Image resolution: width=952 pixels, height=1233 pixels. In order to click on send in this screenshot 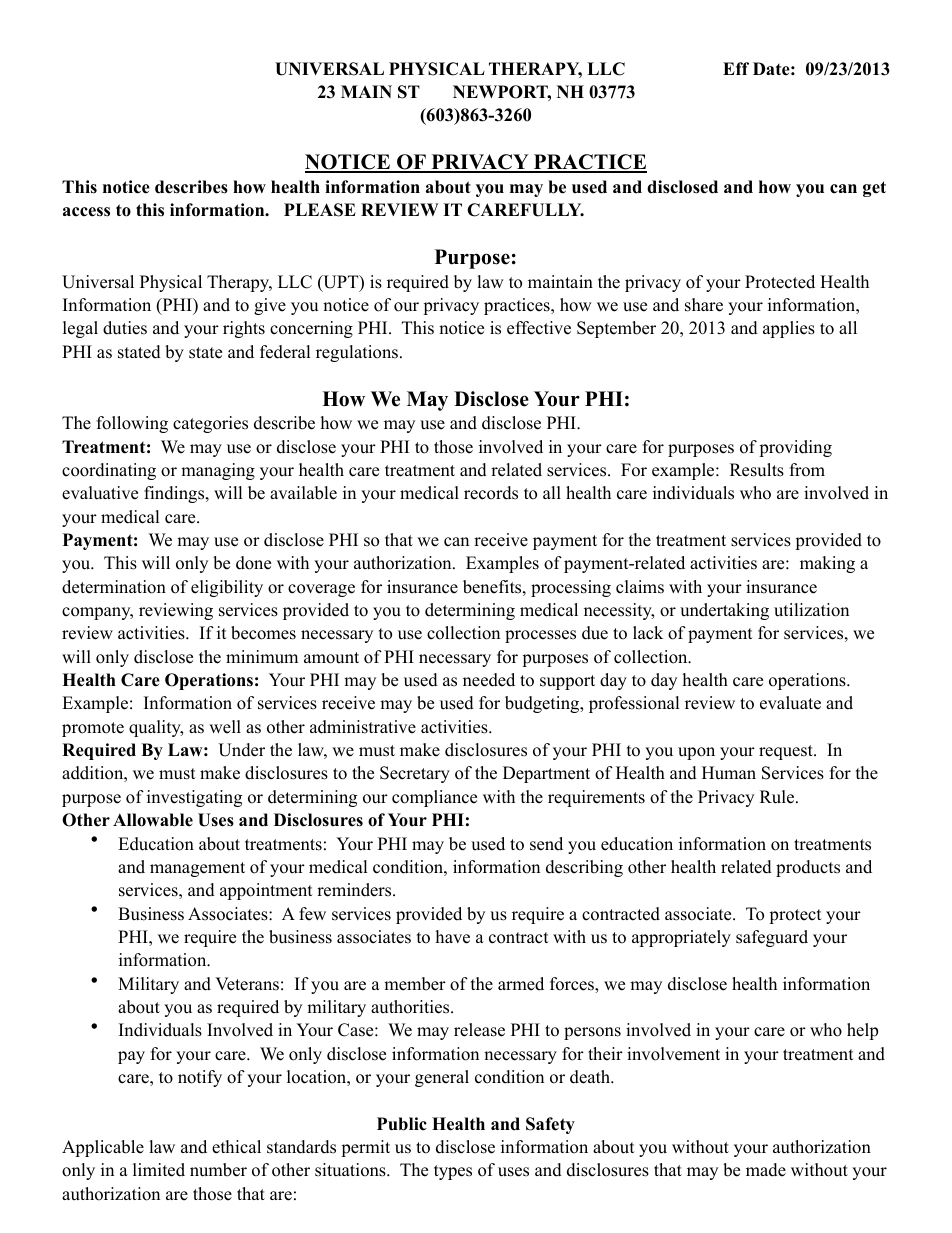, I will do `click(546, 844)`.
